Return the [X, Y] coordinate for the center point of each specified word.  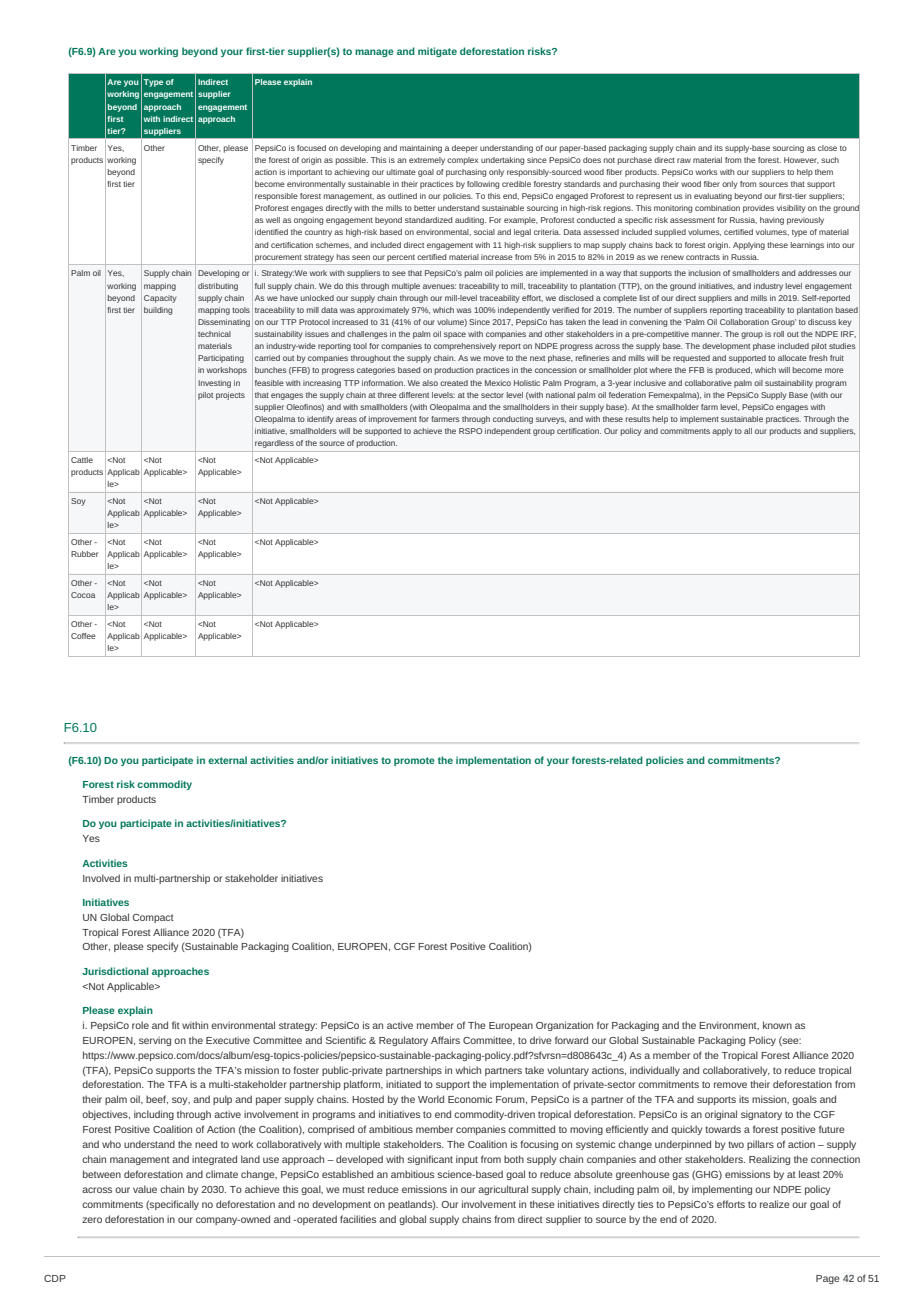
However [801, 160]
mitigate [437, 52]
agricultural [503, 1190]
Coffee [83, 636]
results [638, 419]
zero [92, 1220]
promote [414, 761]
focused [311, 148]
